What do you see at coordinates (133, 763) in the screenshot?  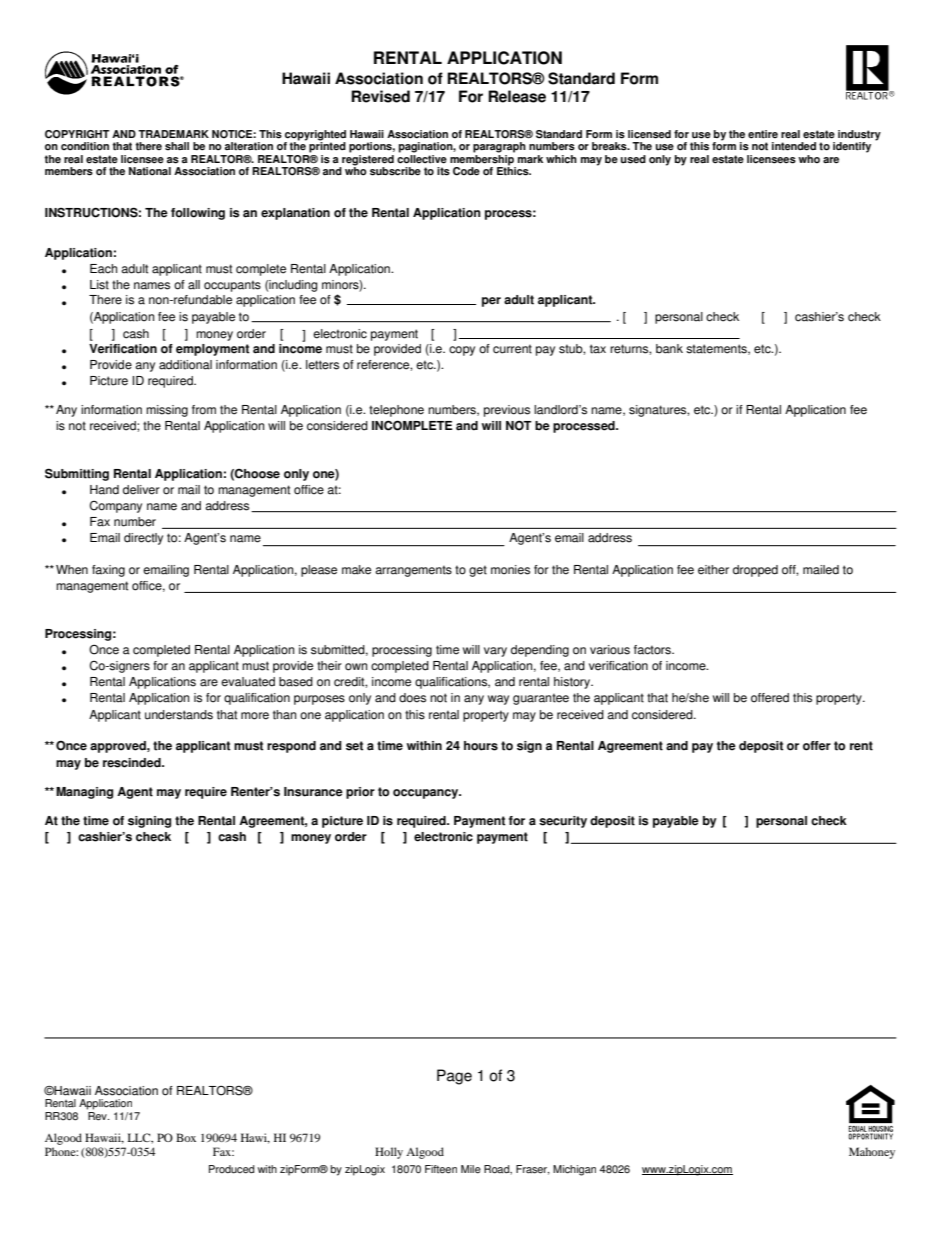 I see `rescinded` at bounding box center [133, 763].
